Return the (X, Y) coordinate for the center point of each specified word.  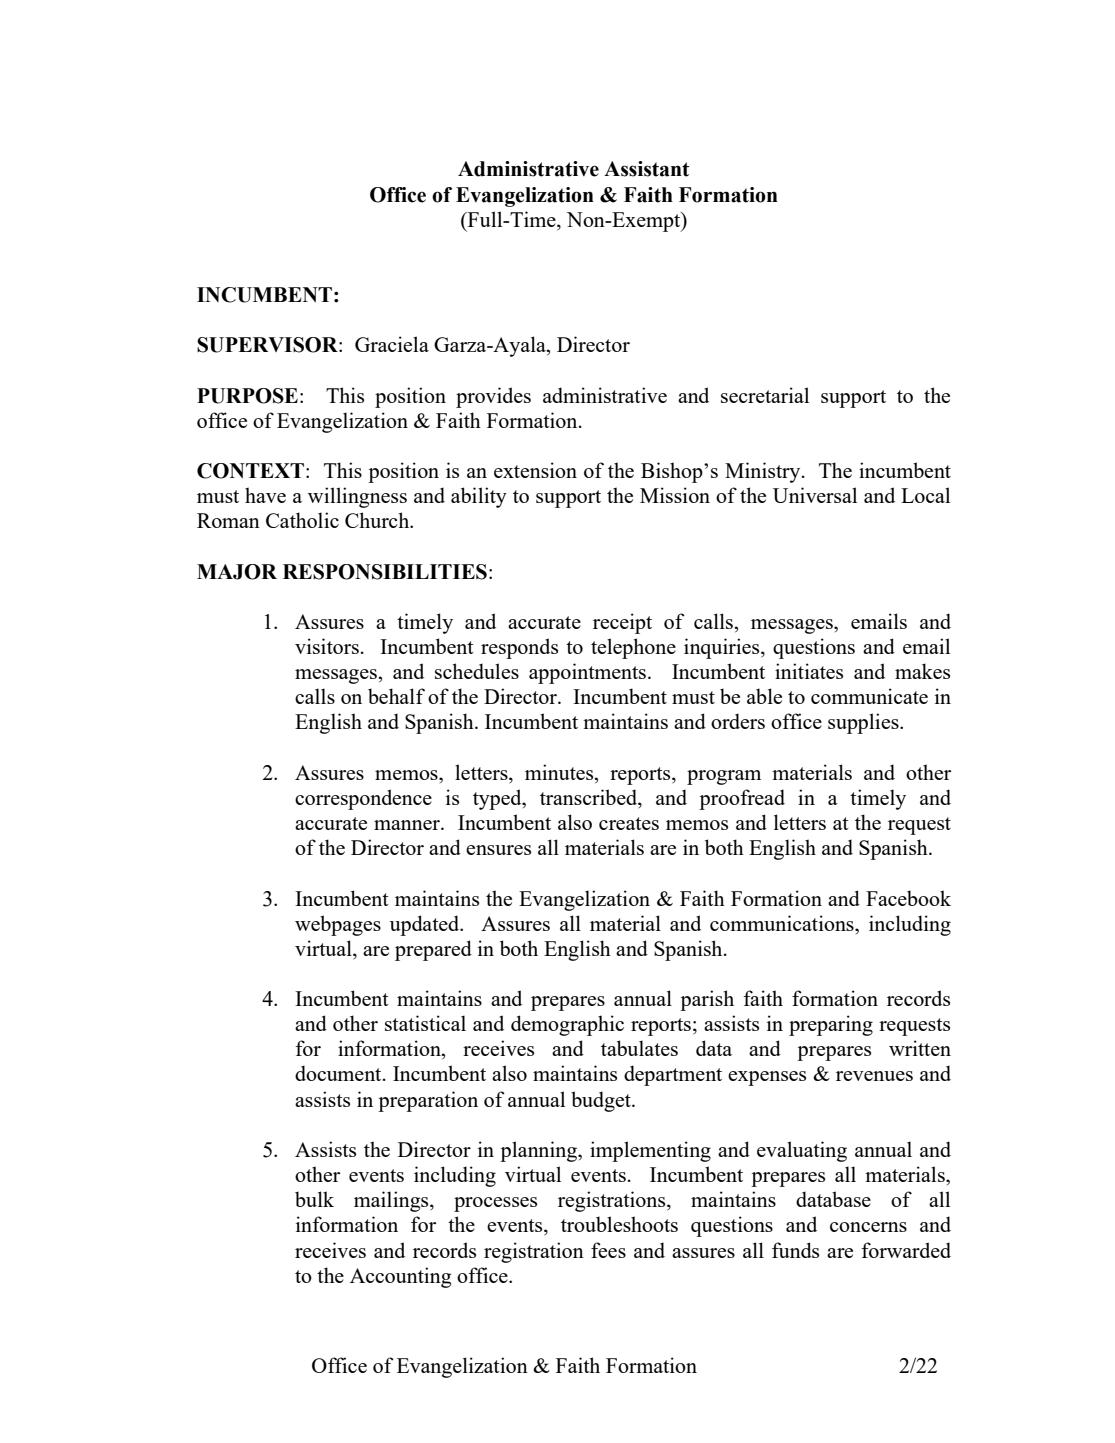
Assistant (646, 169)
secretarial (765, 395)
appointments (587, 673)
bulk (314, 1199)
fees (608, 1250)
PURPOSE (247, 396)
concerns (868, 1227)
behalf (396, 696)
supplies (864, 723)
